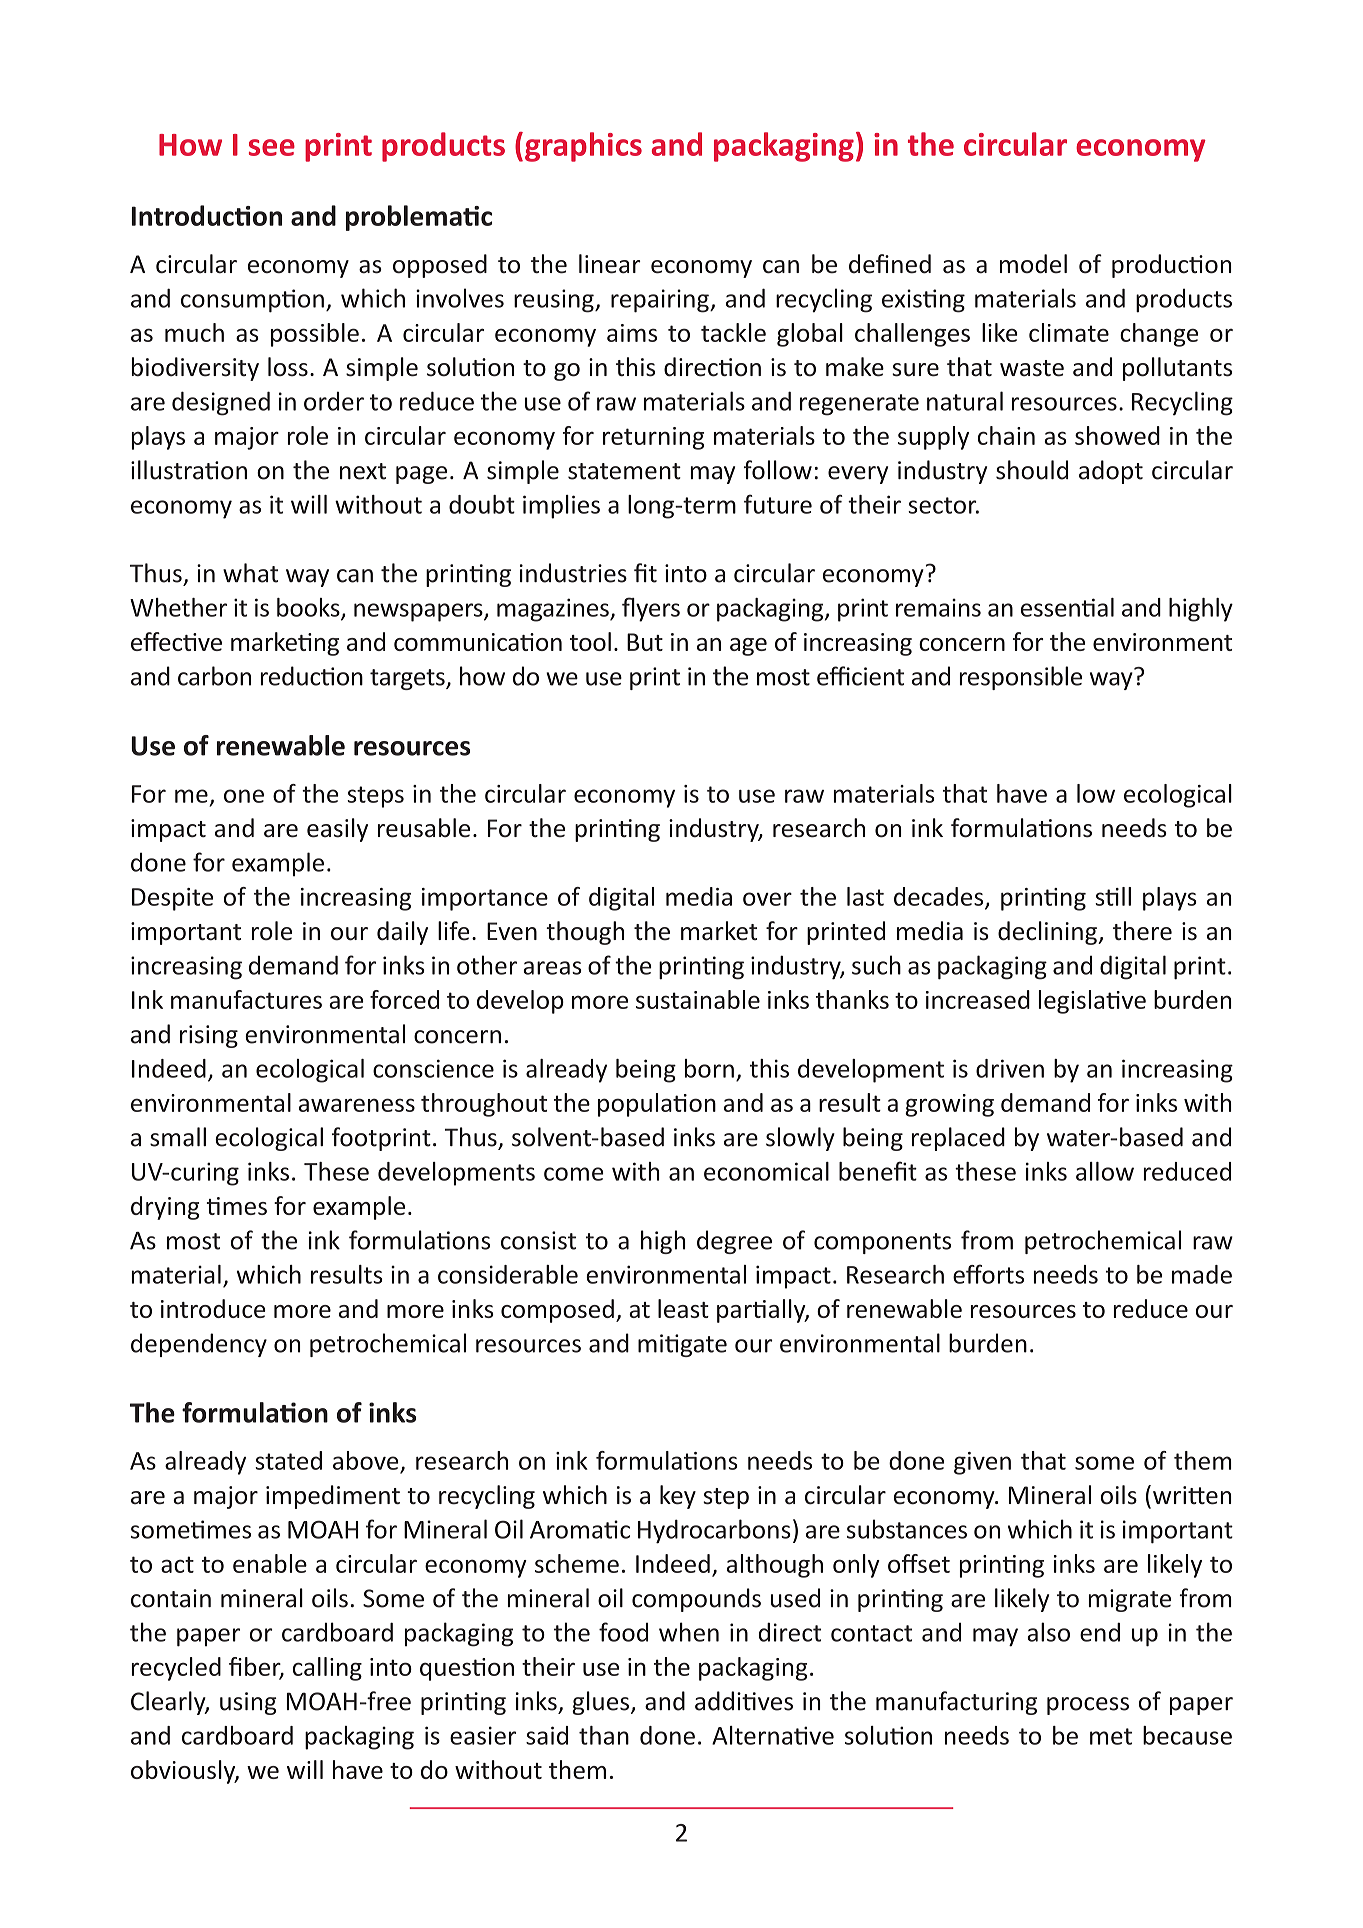 This document has width=1363, height=1928. Describe the element at coordinates (1113, 896) in the document. I see `still` at that location.
